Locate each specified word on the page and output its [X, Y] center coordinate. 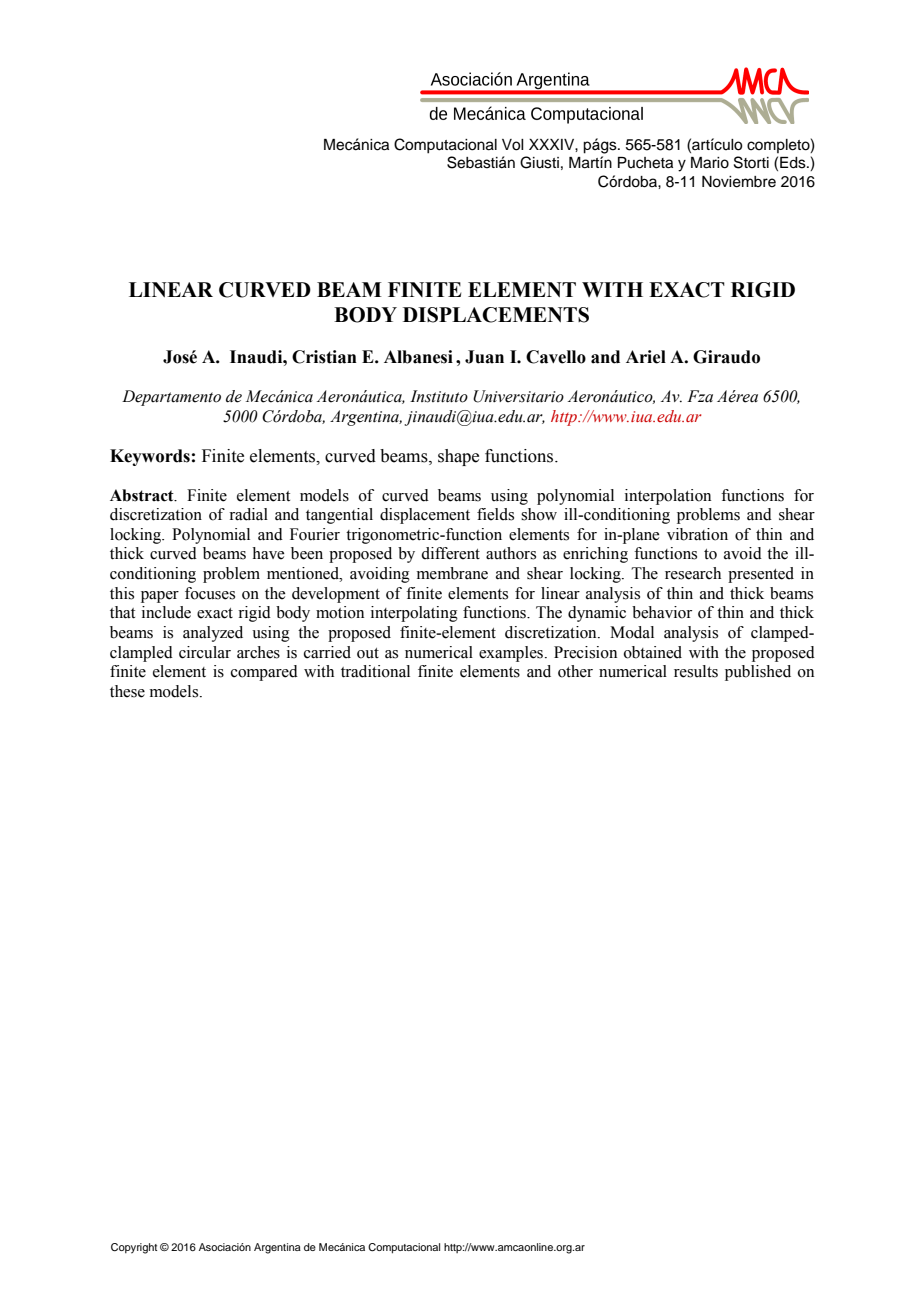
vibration [697, 534]
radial [248, 514]
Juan [484, 357]
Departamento [171, 398]
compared [264, 673]
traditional [375, 671]
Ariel [646, 357]
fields [495, 514]
